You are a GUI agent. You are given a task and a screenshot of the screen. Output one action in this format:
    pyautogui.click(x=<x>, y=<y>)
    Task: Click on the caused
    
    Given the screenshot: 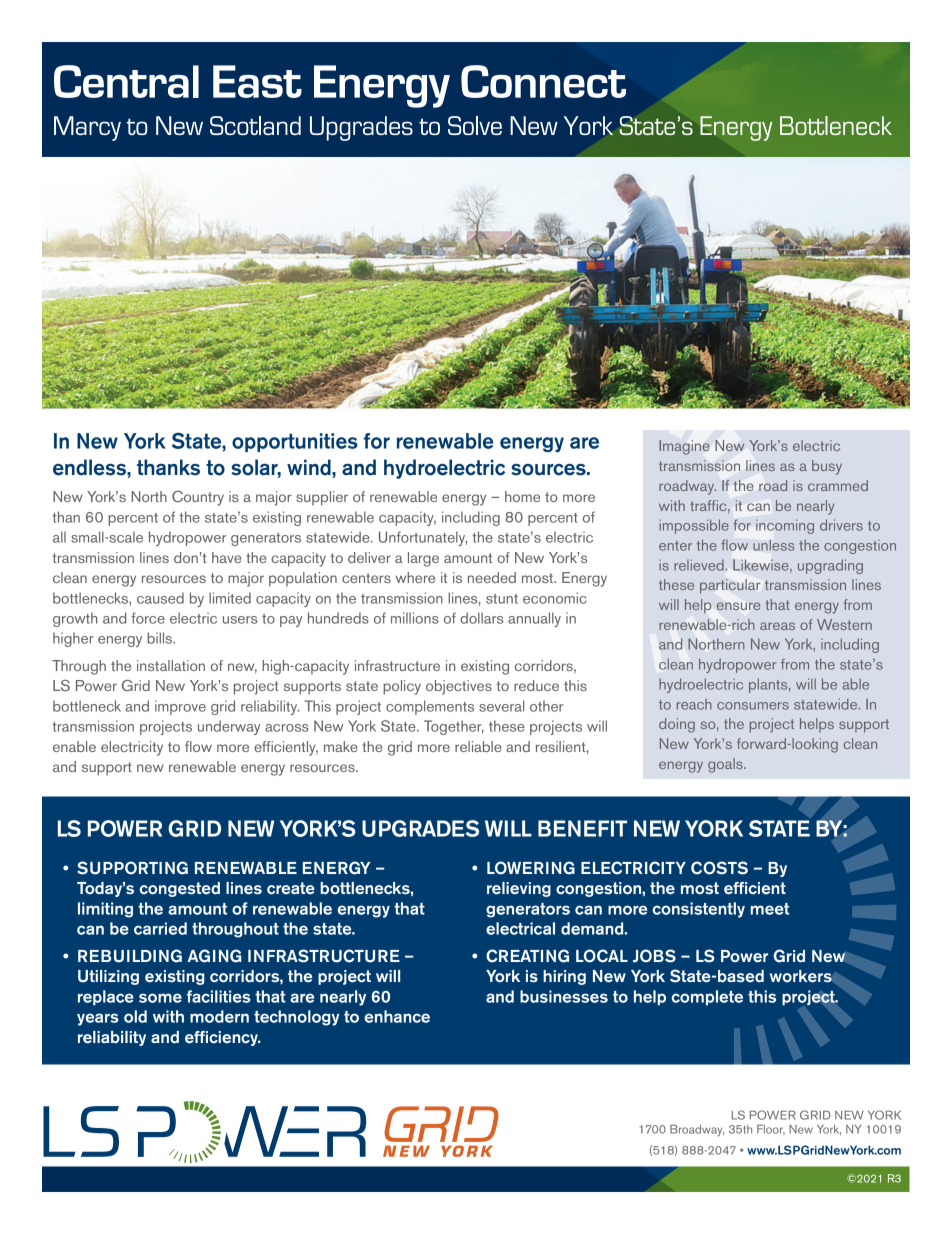 What is the action you would take?
    pyautogui.click(x=160, y=598)
